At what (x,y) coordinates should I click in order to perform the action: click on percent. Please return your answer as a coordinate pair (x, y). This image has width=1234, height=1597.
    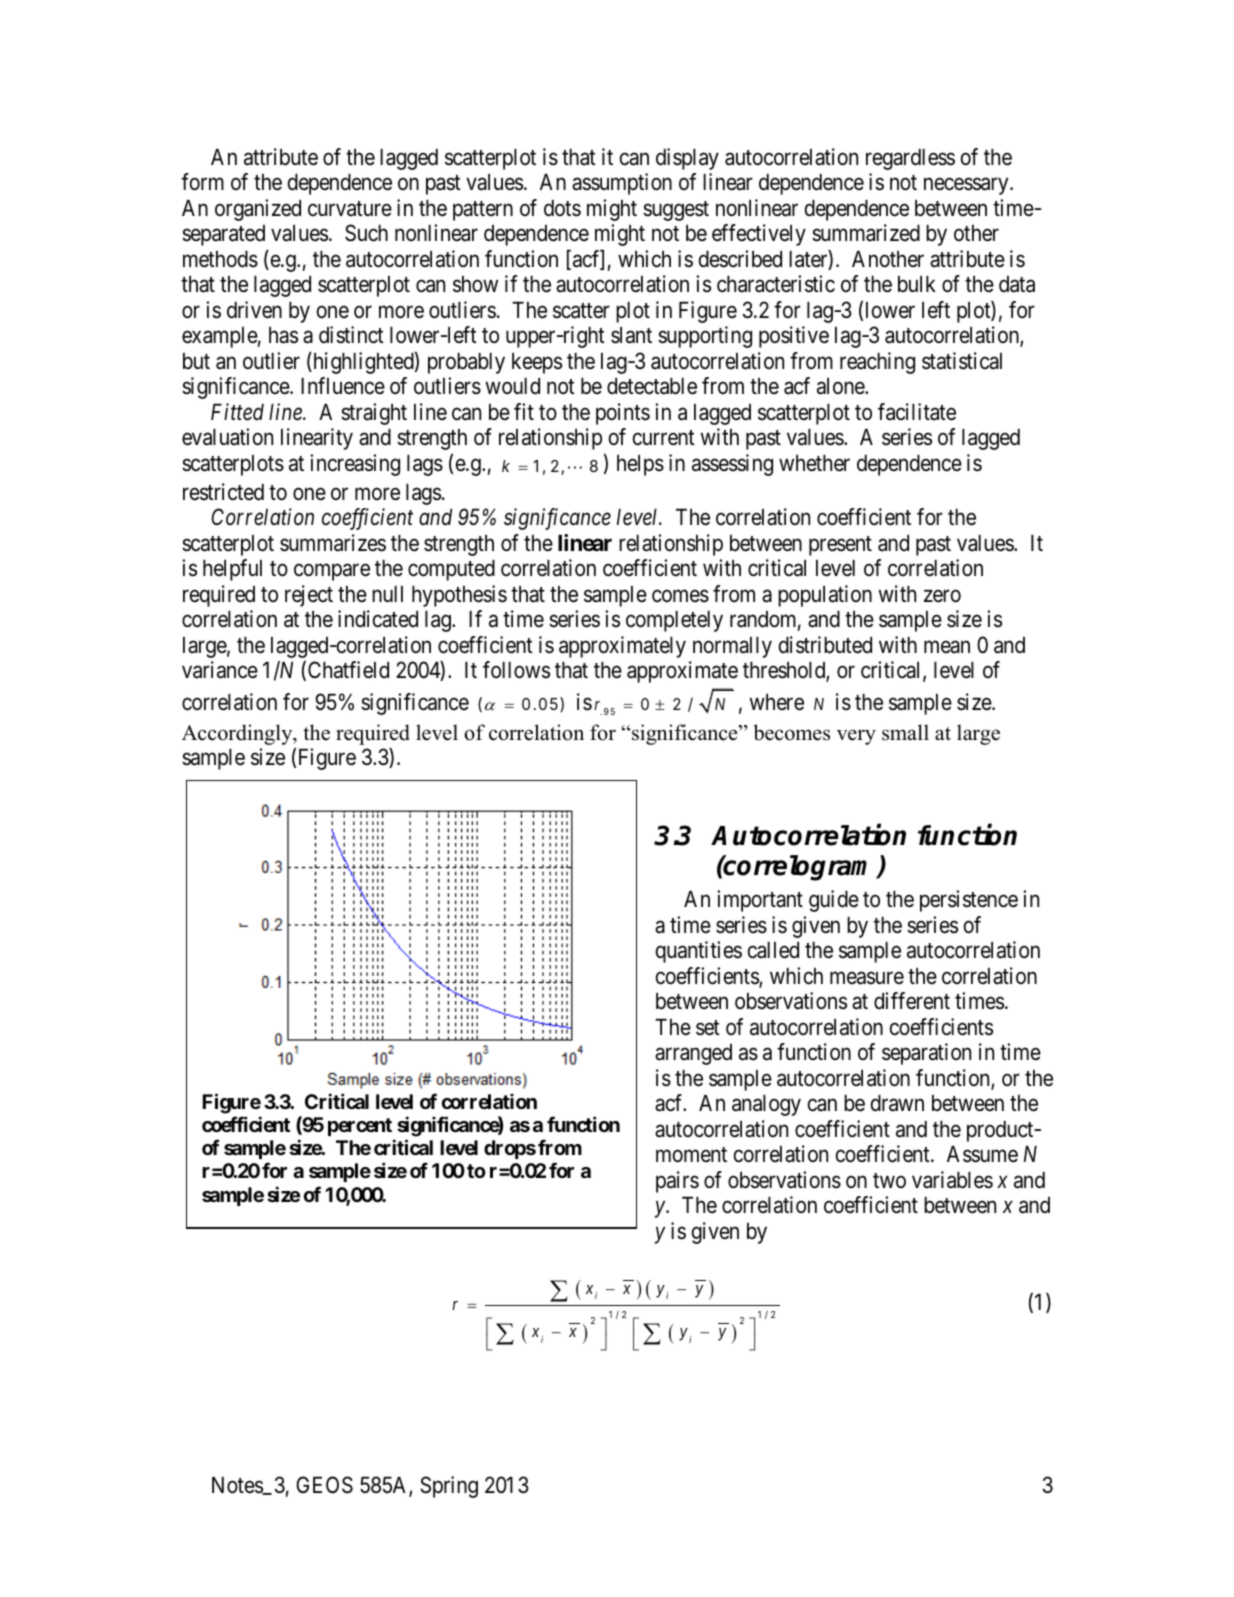
    Looking at the image, I should click on (360, 1127).
